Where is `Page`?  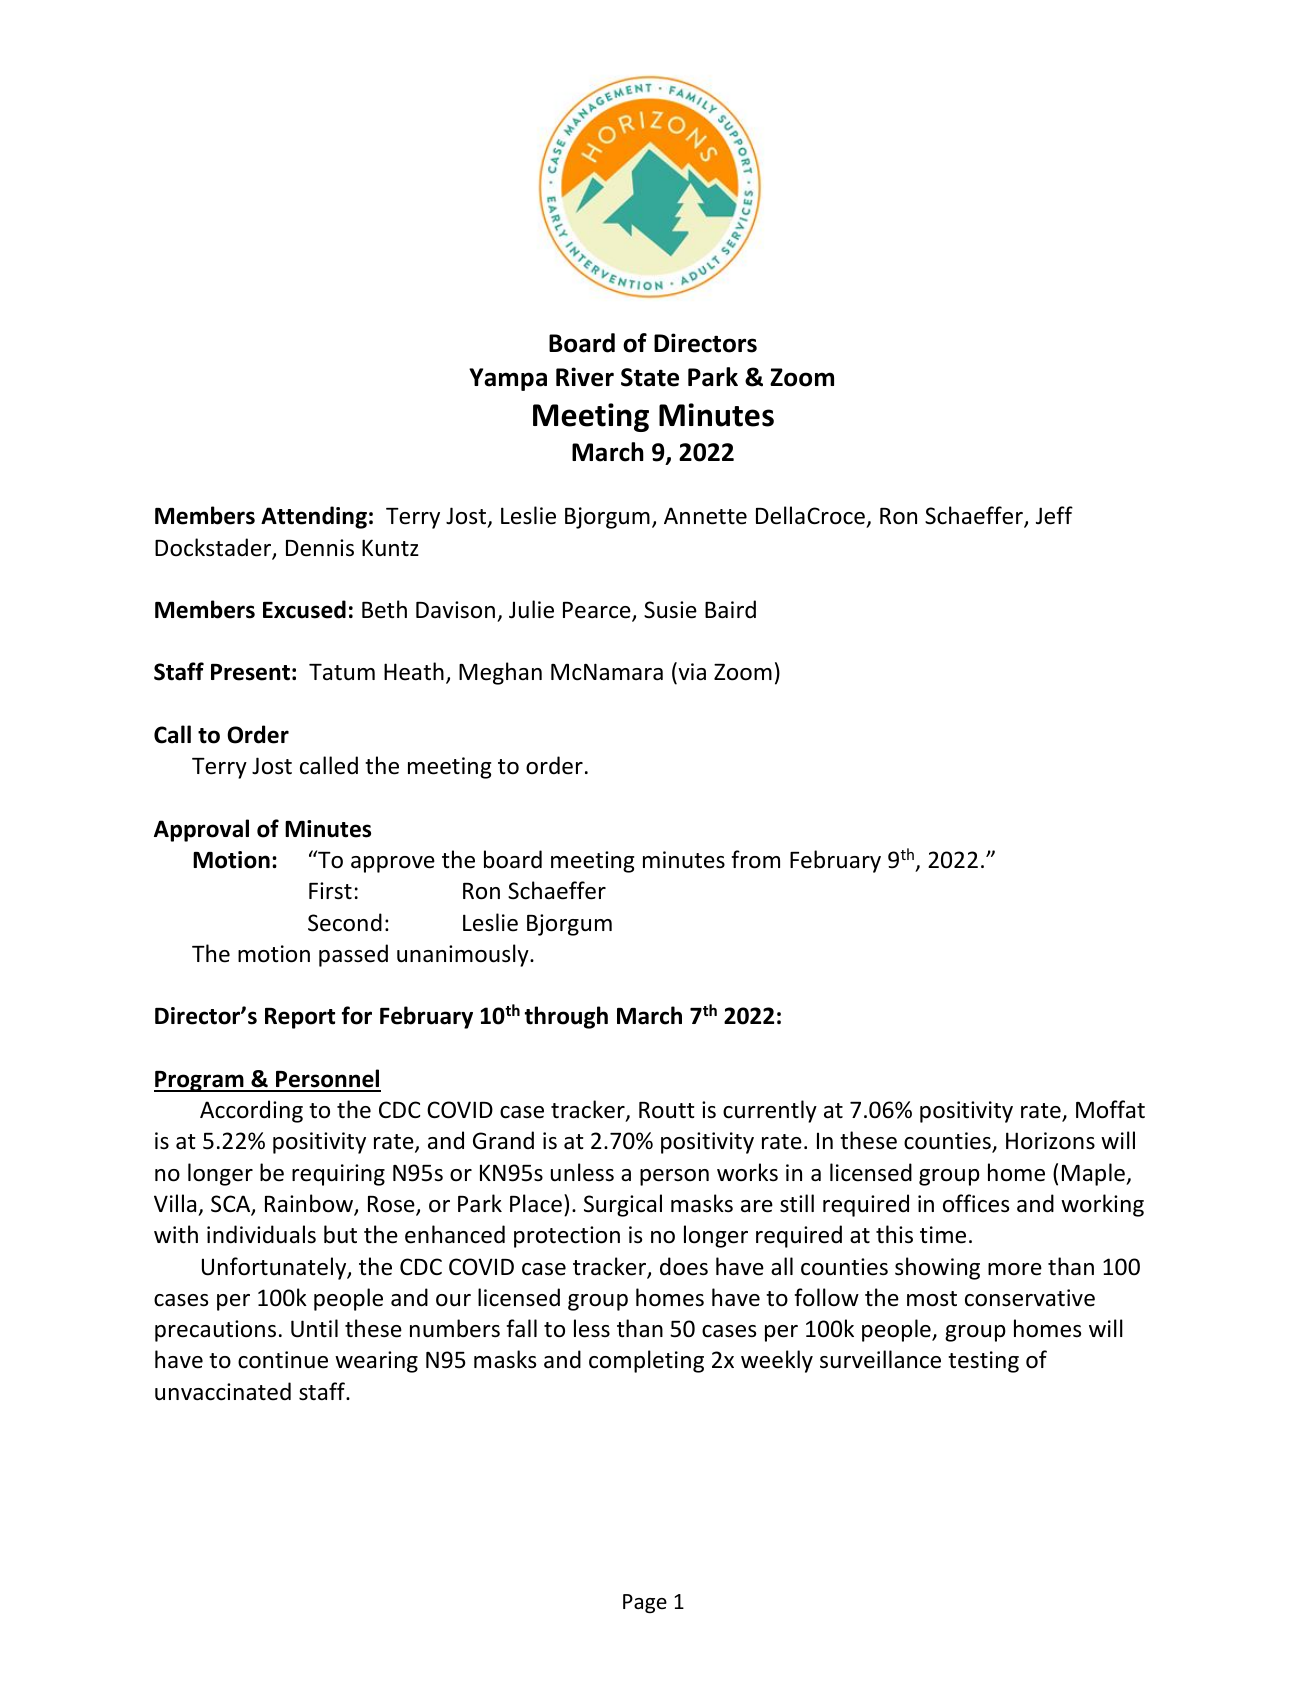 Page is located at coordinates (645, 1603).
